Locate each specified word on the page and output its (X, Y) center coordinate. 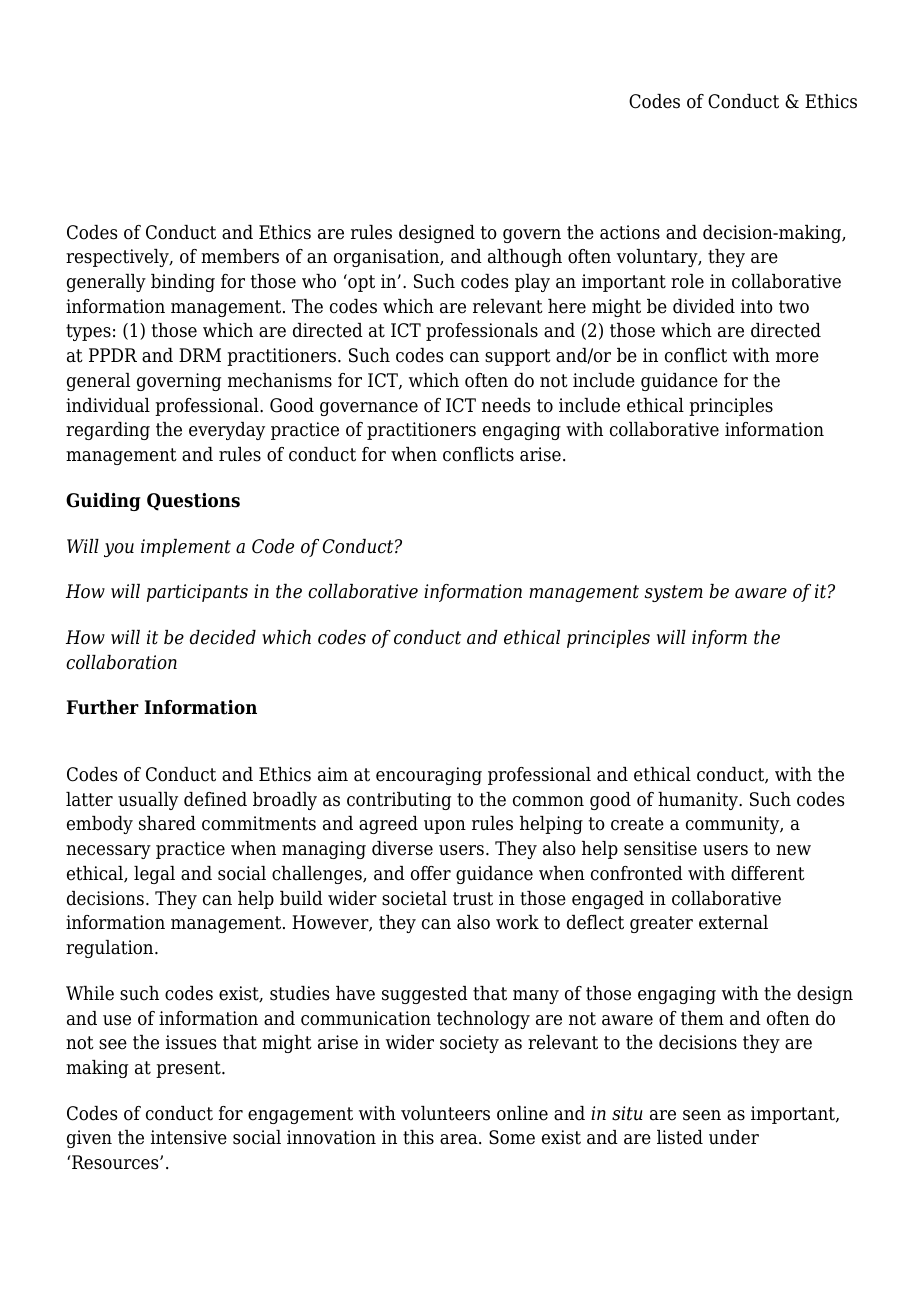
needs (506, 405)
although (525, 258)
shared (167, 823)
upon (445, 827)
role (687, 281)
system (674, 593)
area (460, 1139)
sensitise (660, 848)
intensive (189, 1137)
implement (186, 548)
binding (183, 283)
